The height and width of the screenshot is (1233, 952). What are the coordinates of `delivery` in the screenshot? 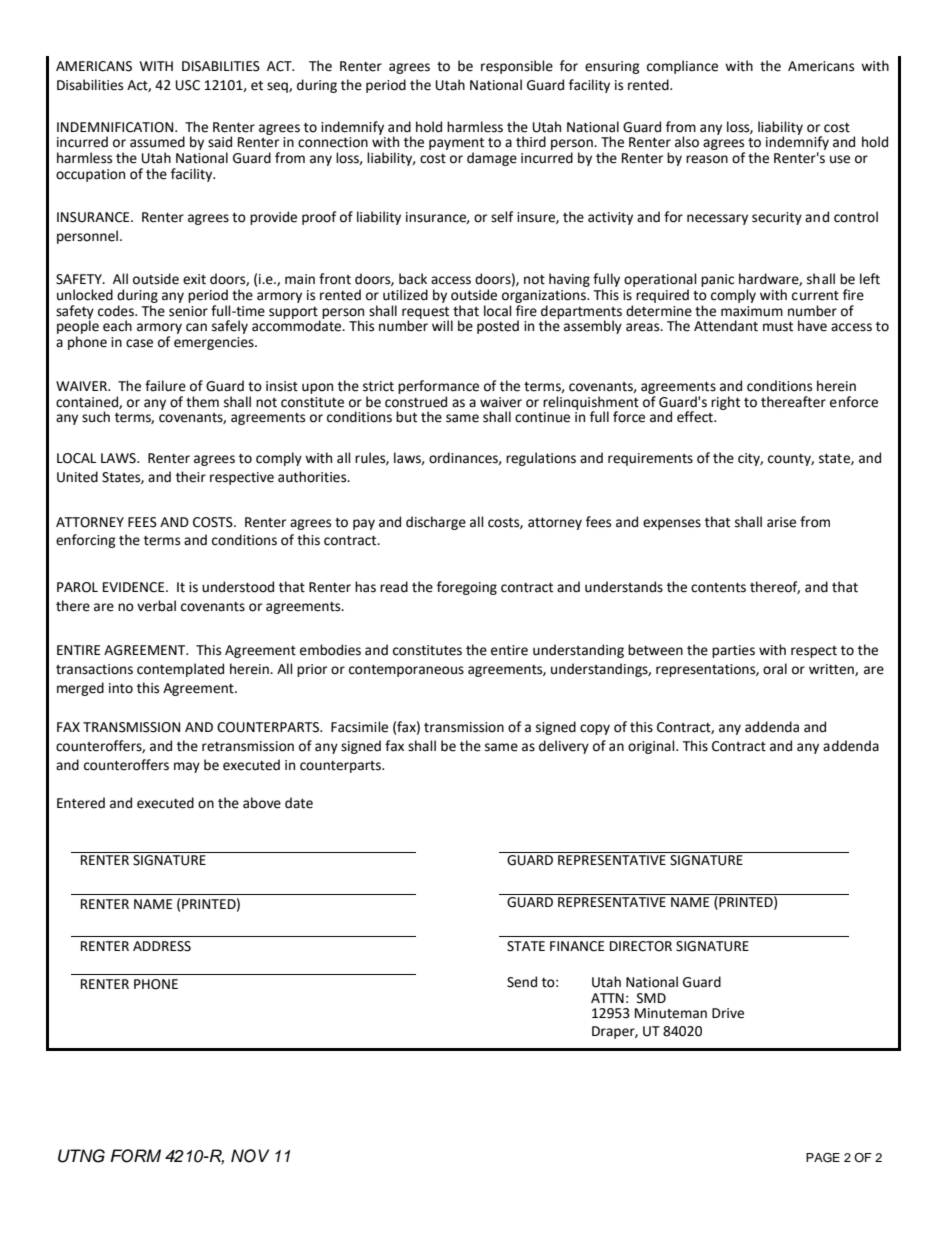 It's located at (564, 747).
